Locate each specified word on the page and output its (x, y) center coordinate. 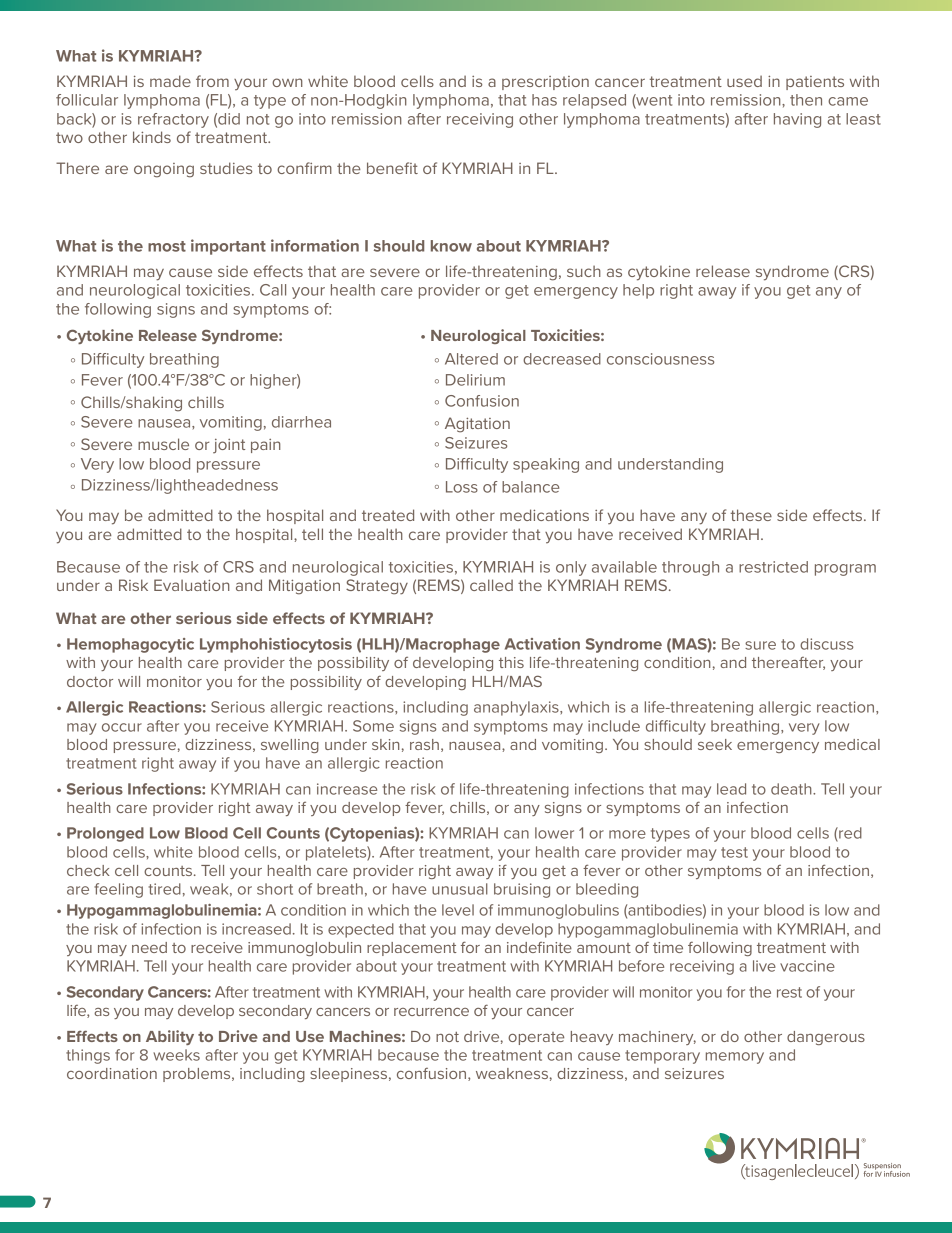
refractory (173, 120)
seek (715, 744)
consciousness (660, 359)
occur (122, 727)
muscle (163, 444)
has (544, 100)
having (797, 120)
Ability (170, 1037)
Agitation (477, 425)
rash (424, 744)
